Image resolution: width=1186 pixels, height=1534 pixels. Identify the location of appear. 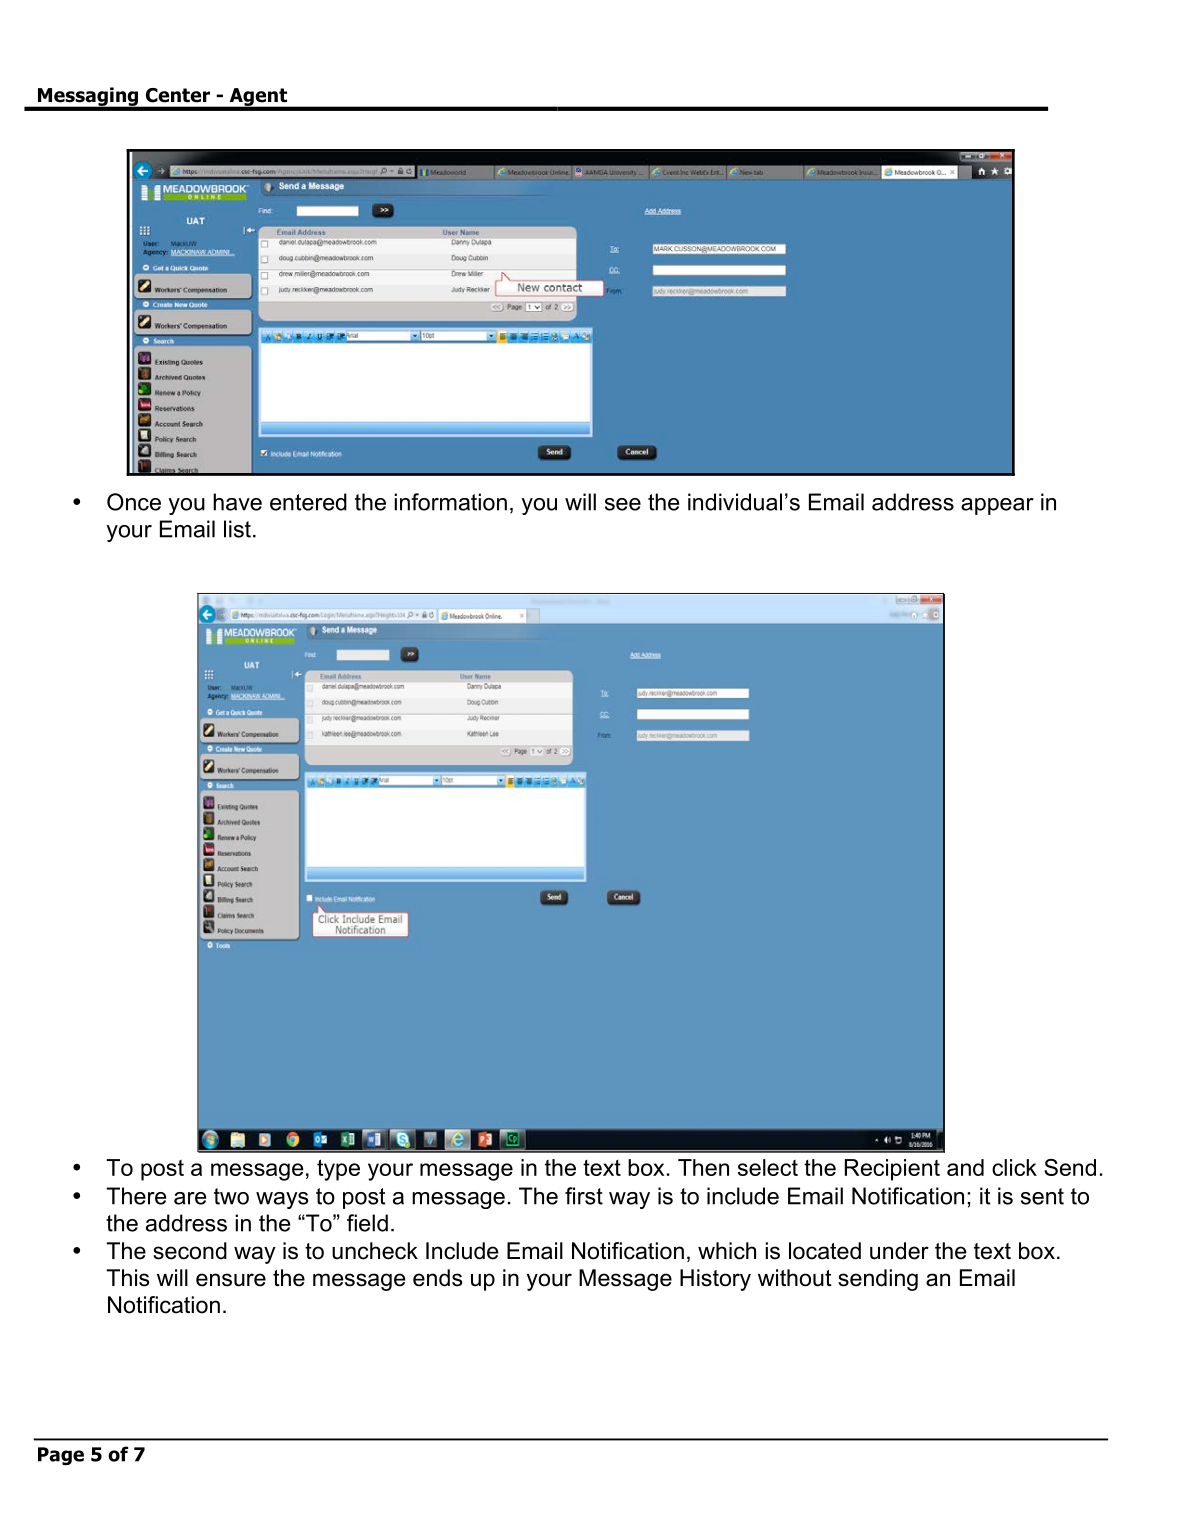
(997, 506).
